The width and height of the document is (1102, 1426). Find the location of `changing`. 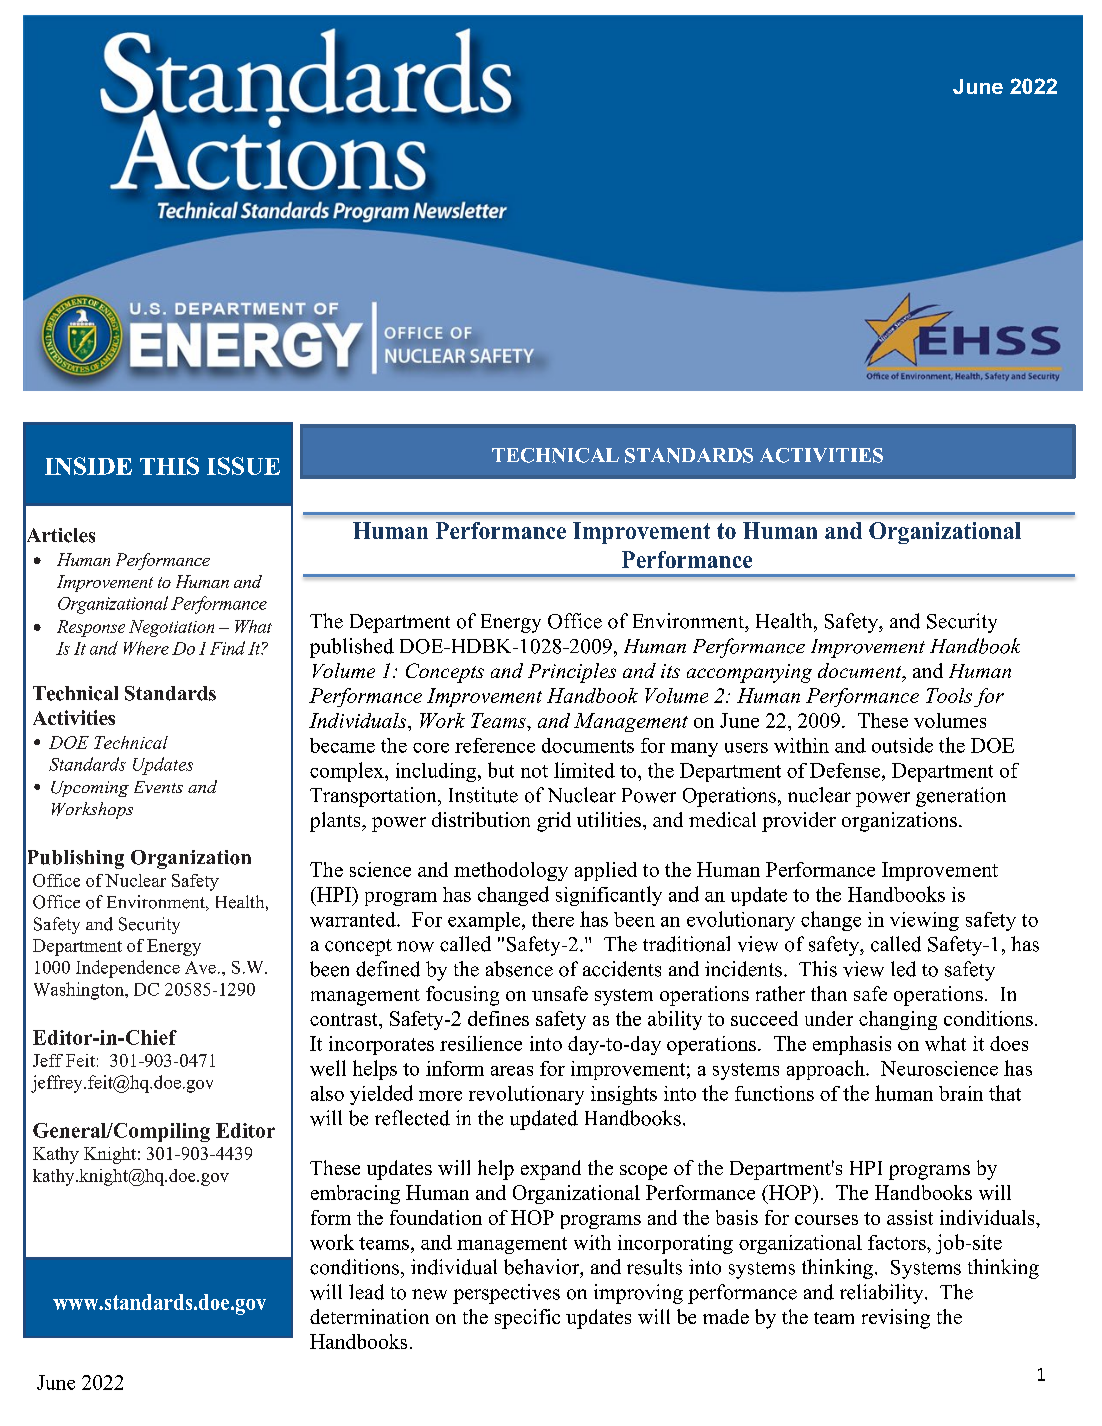

changing is located at coordinates (898, 1020).
